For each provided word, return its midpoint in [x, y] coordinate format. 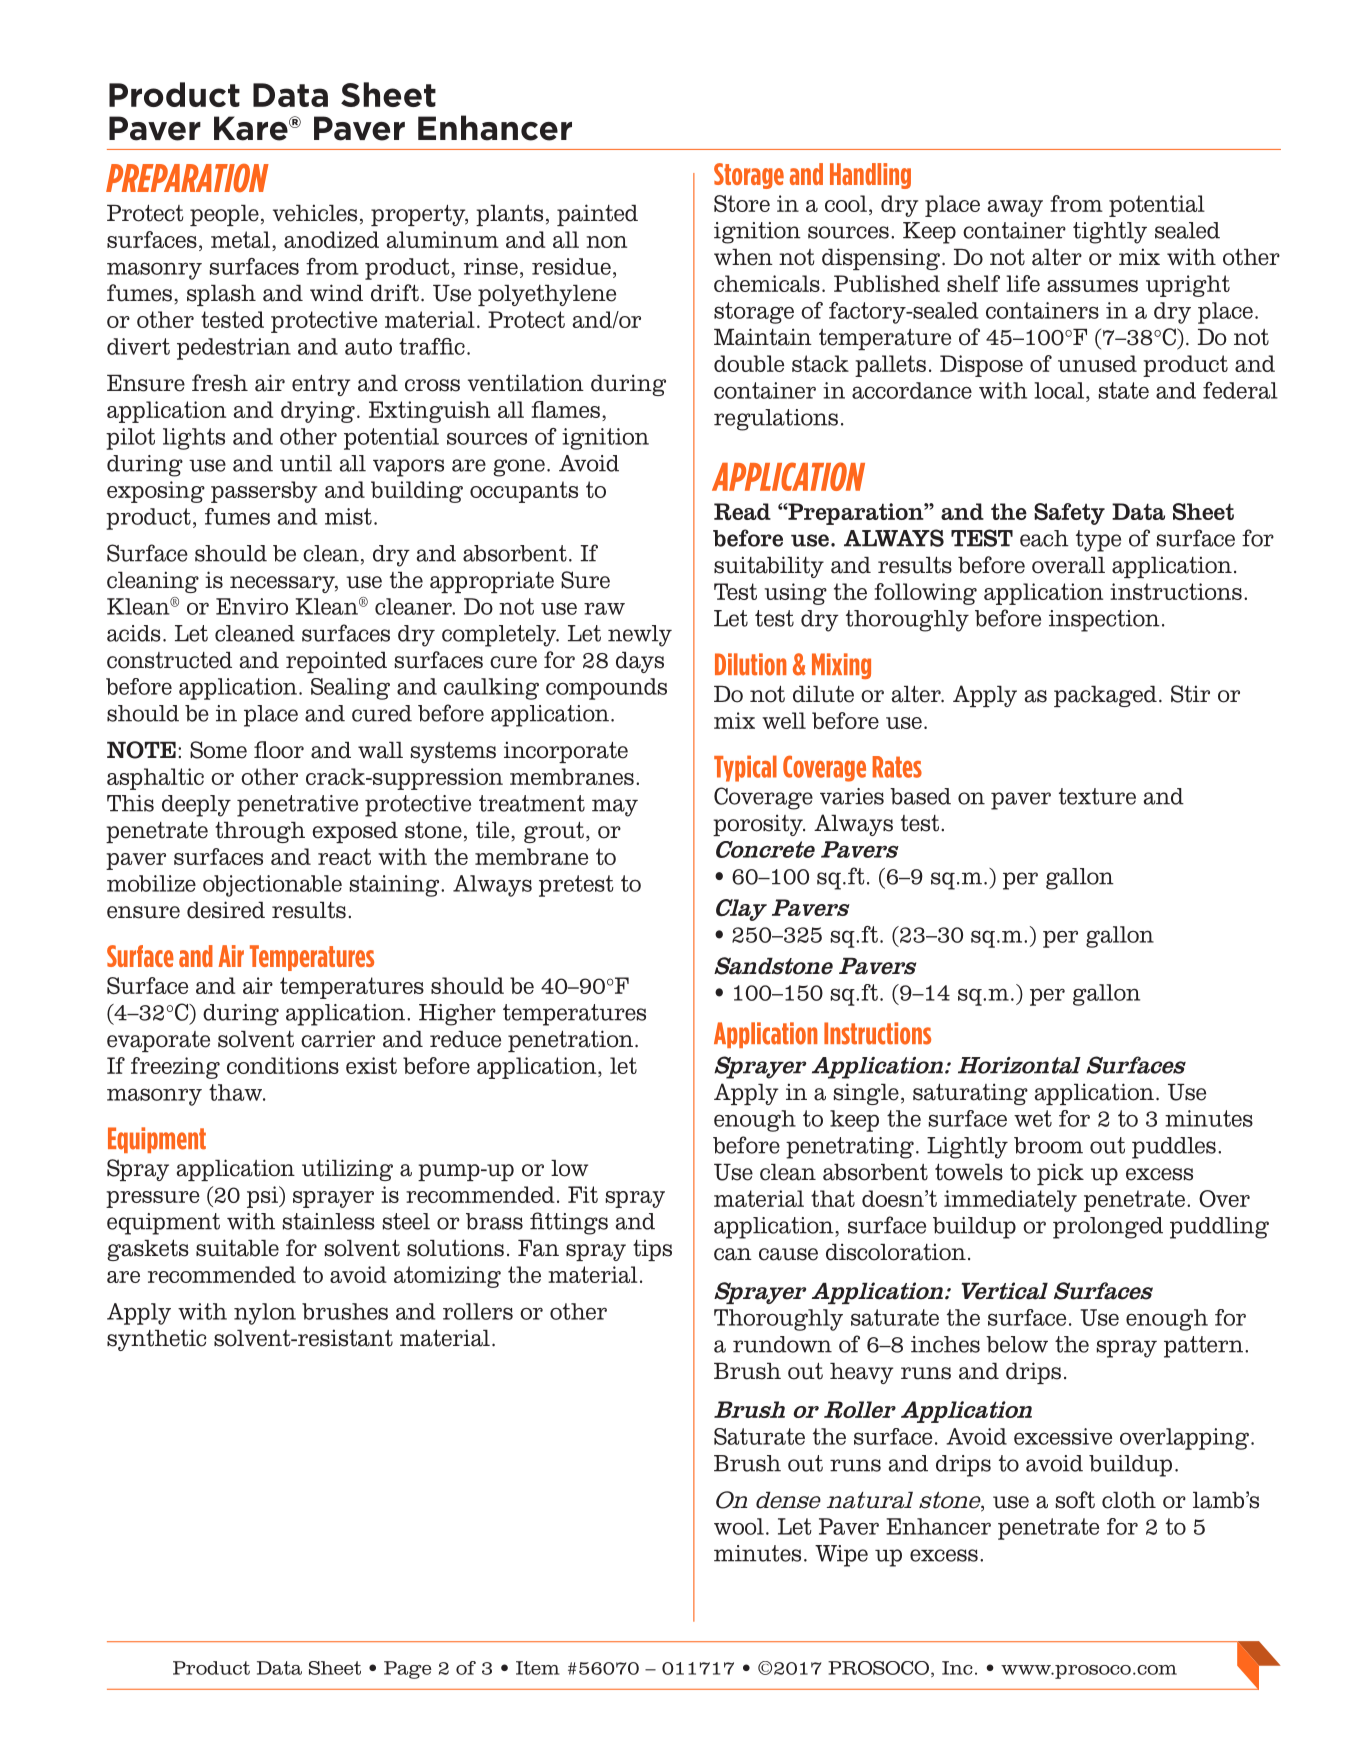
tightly [1110, 233]
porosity [759, 825]
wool [739, 1526]
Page [408, 1670]
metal [242, 241]
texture [1097, 796]
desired [226, 910]
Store [742, 203]
